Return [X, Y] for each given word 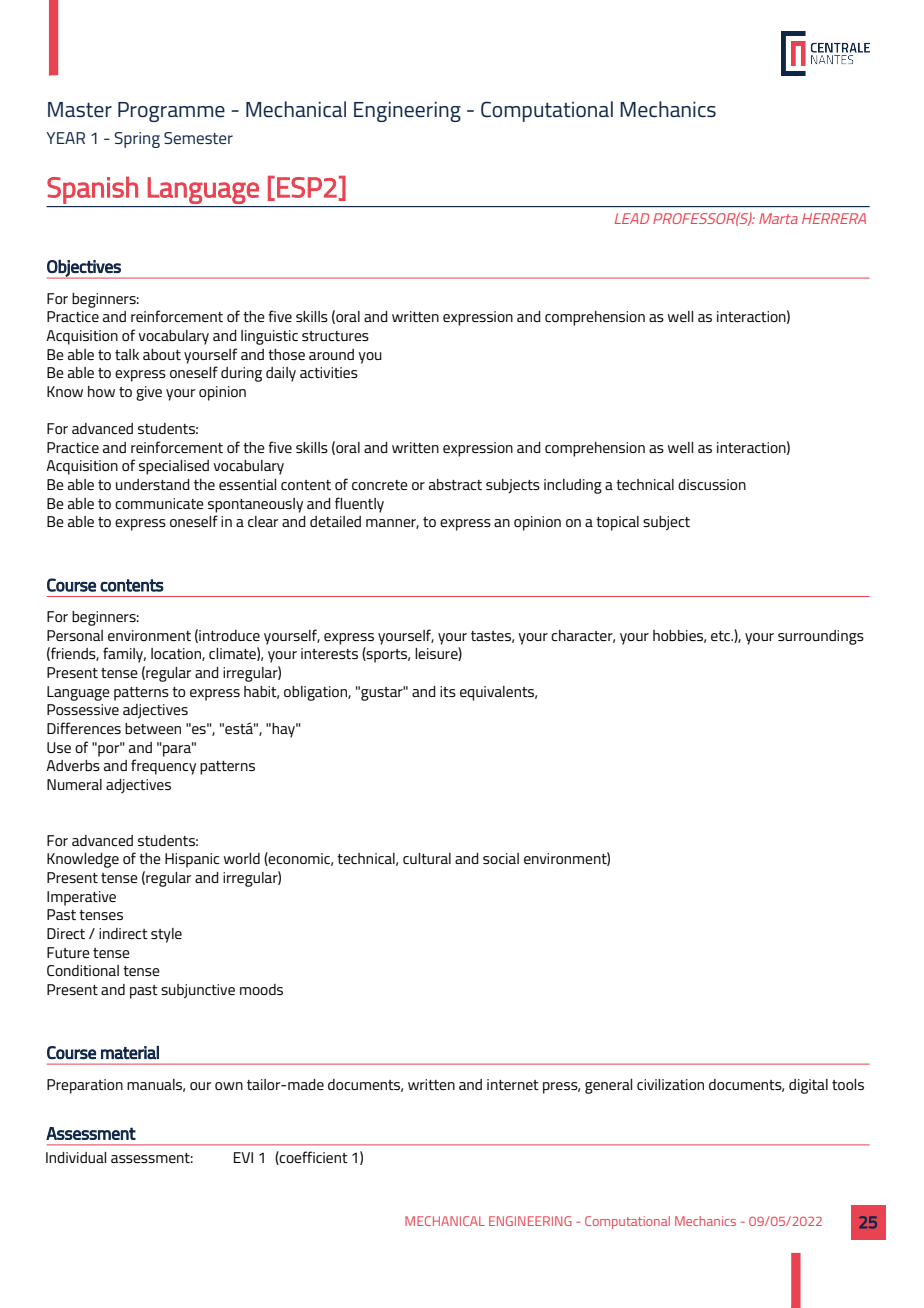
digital [808, 1086]
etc [722, 636]
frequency [163, 767]
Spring [137, 140]
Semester [198, 138]
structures [335, 336]
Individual [76, 1157]
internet [513, 1084]
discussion [712, 484]
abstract [455, 484]
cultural [427, 858]
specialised [174, 467]
